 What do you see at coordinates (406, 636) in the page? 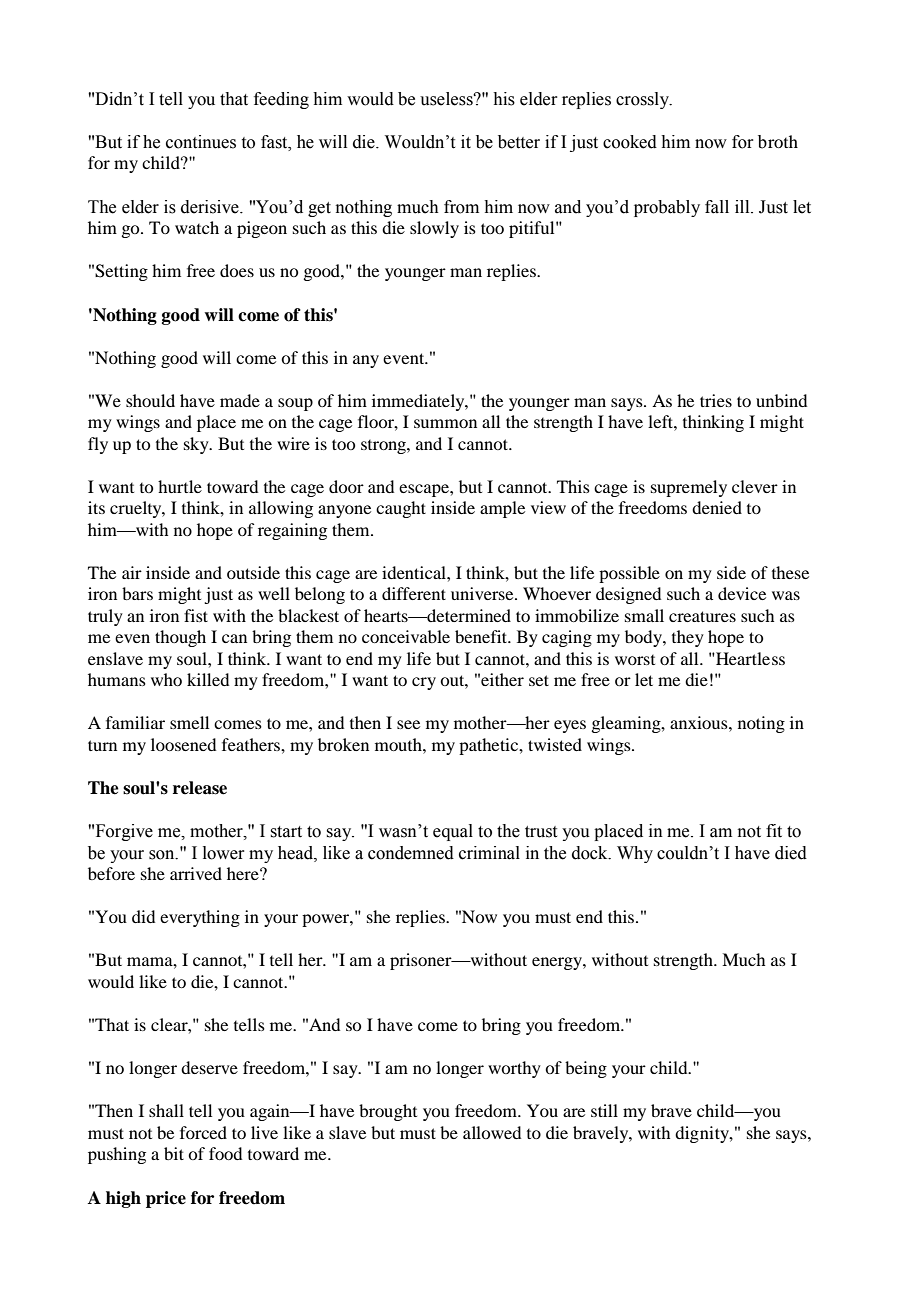
I see `conceivable` at bounding box center [406, 636].
